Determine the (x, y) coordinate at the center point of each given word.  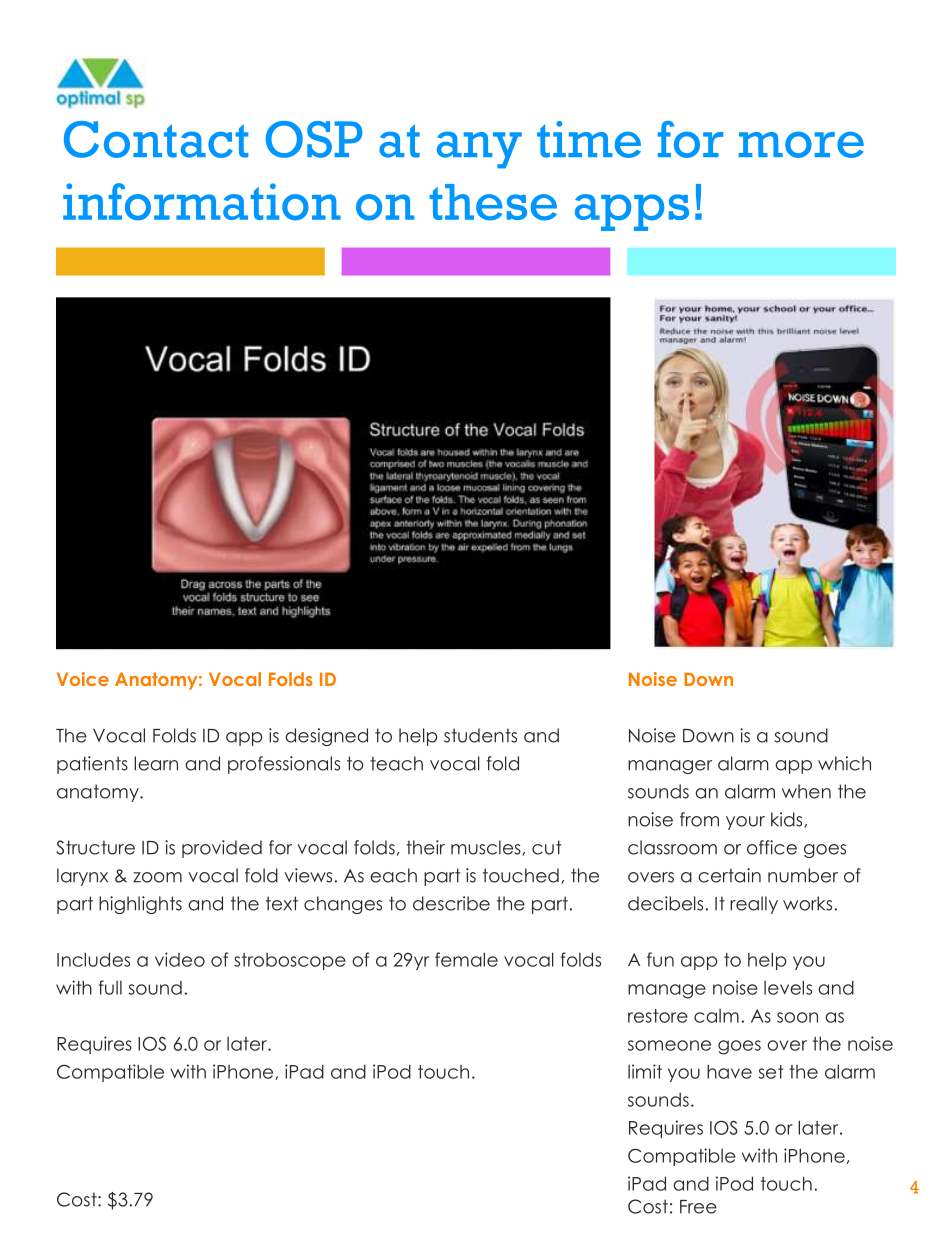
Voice (83, 679)
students (480, 735)
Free (698, 1207)
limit (645, 1071)
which (844, 763)
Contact (156, 139)
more (801, 144)
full (110, 987)
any (479, 150)
